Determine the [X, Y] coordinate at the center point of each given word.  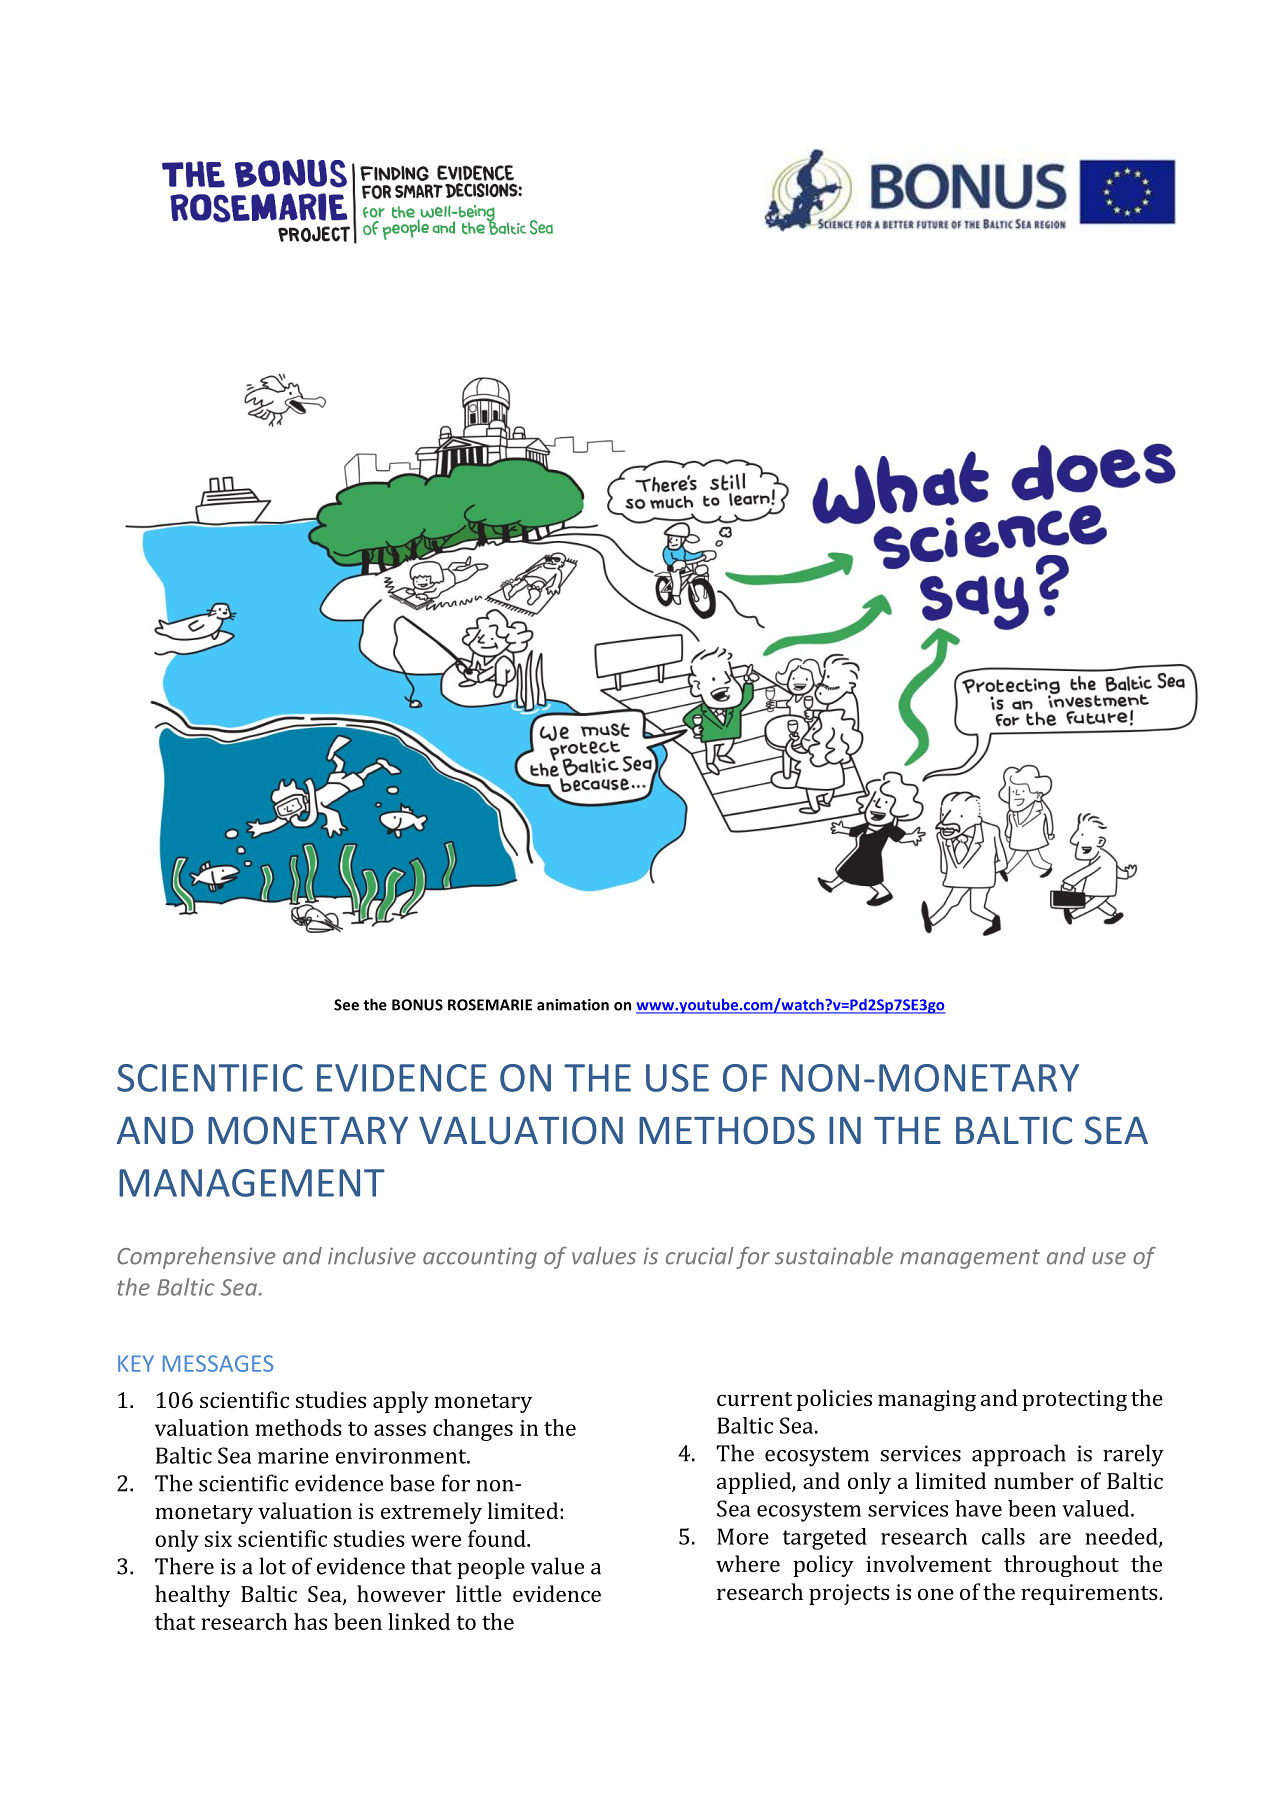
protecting [1074, 1400]
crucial [700, 1256]
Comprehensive [196, 1258]
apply [401, 1402]
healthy [192, 1596]
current [754, 1399]
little [479, 1593]
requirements [1090, 1594]
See [346, 1005]
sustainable [834, 1256]
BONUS [417, 1005]
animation [573, 1005]
